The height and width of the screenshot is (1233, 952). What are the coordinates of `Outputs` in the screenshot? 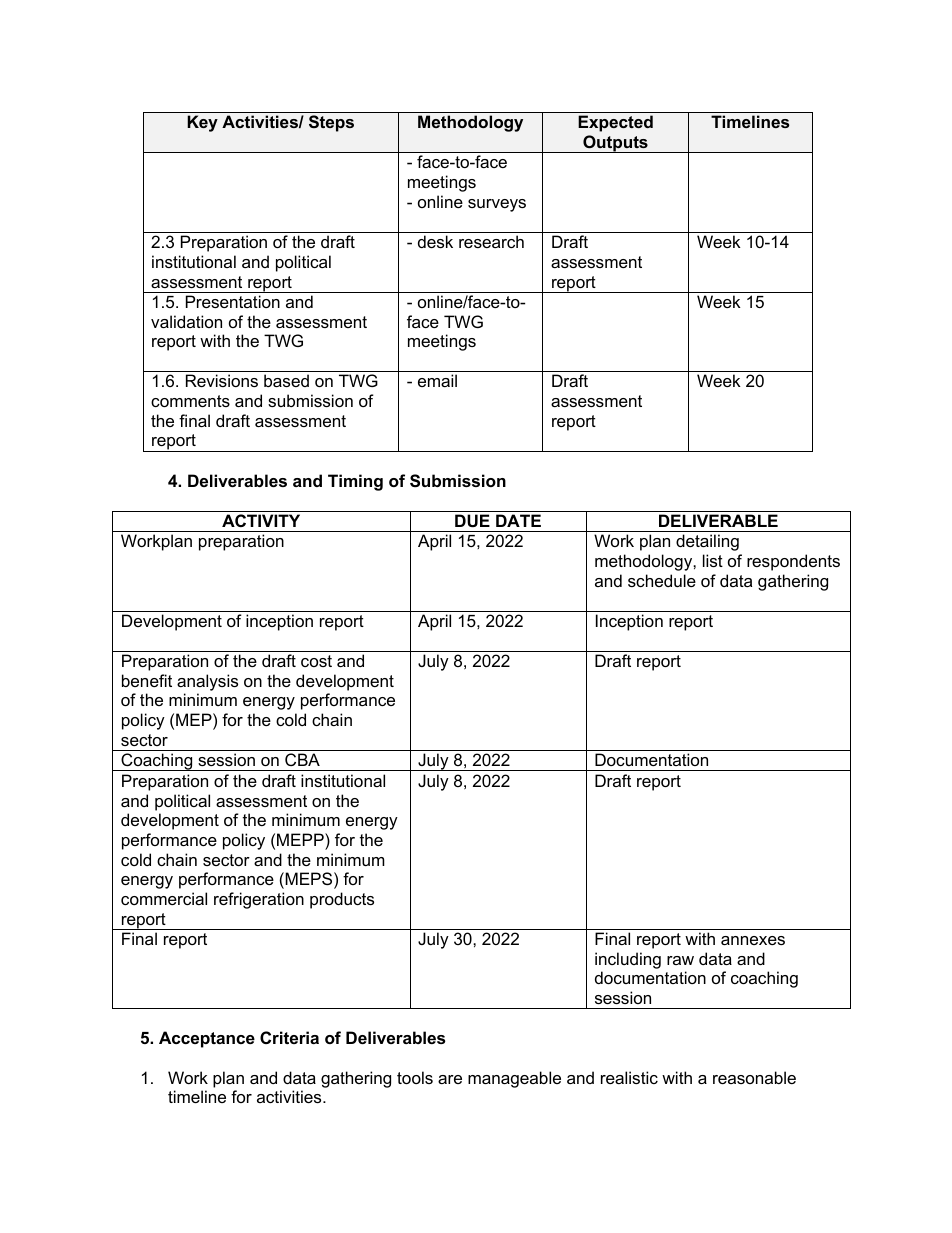 It's located at (615, 144).
